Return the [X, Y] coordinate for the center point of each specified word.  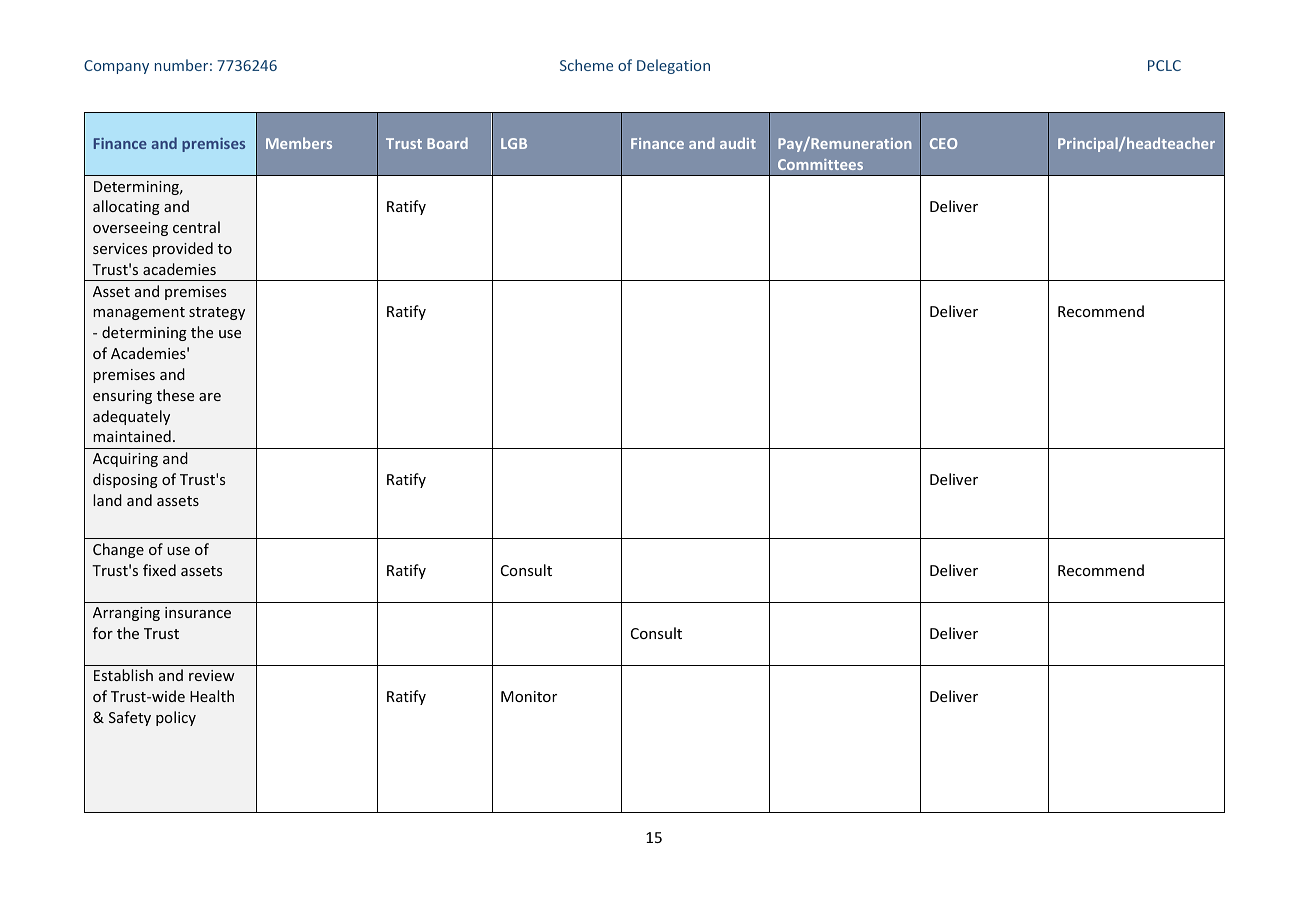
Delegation [673, 66]
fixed [159, 570]
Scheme [586, 65]
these [175, 395]
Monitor [529, 696]
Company [116, 67]
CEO [943, 143]
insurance [198, 612]
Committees [820, 164]
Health [212, 696]
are [210, 397]
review [212, 675]
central [196, 227]
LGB [514, 143]
